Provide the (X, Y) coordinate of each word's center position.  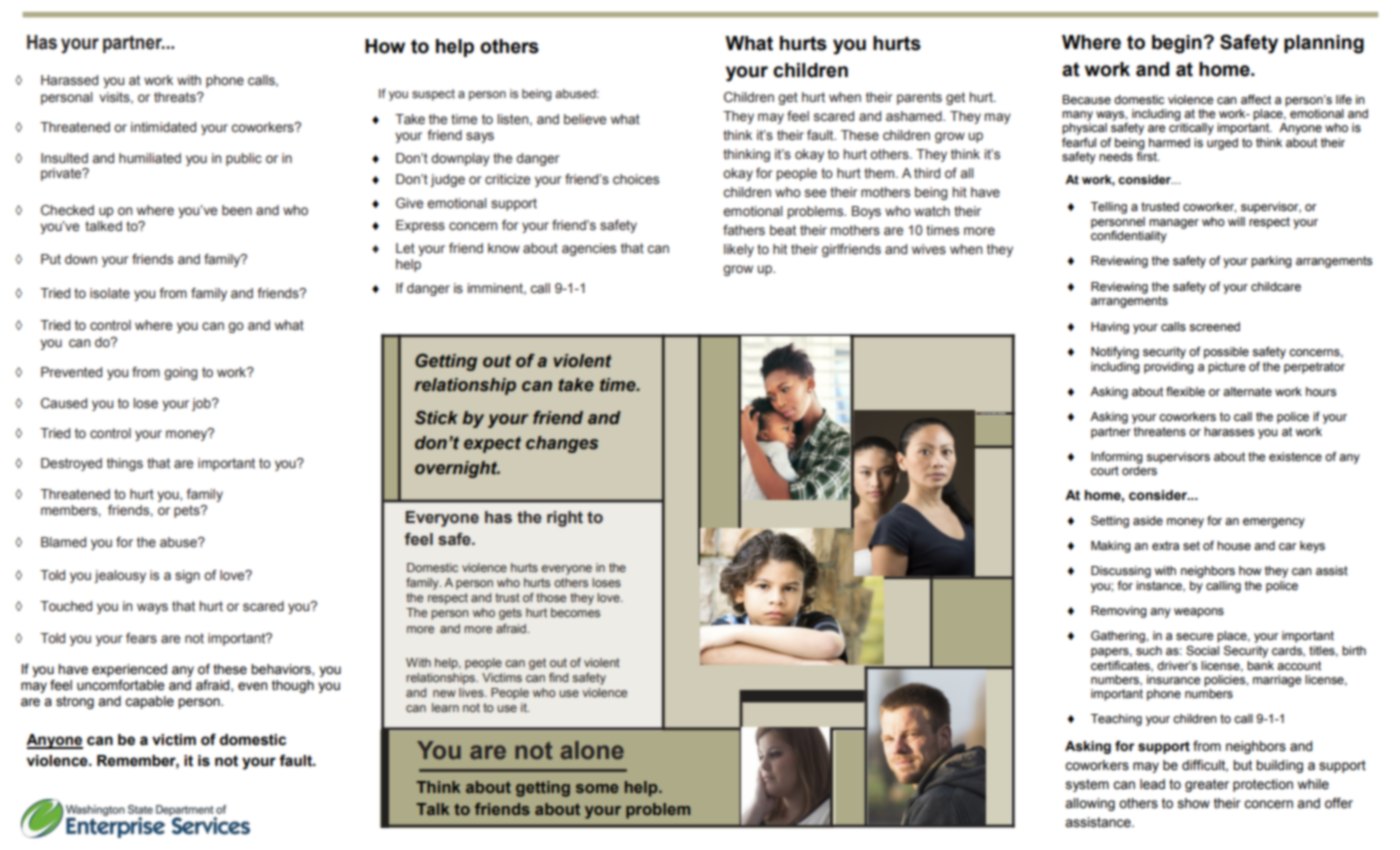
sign (187, 576)
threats (176, 97)
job (202, 404)
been (237, 210)
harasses (1229, 432)
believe (585, 119)
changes (562, 444)
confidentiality (1129, 237)
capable (149, 702)
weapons (1199, 613)
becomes (575, 612)
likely (739, 250)
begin (1178, 44)
